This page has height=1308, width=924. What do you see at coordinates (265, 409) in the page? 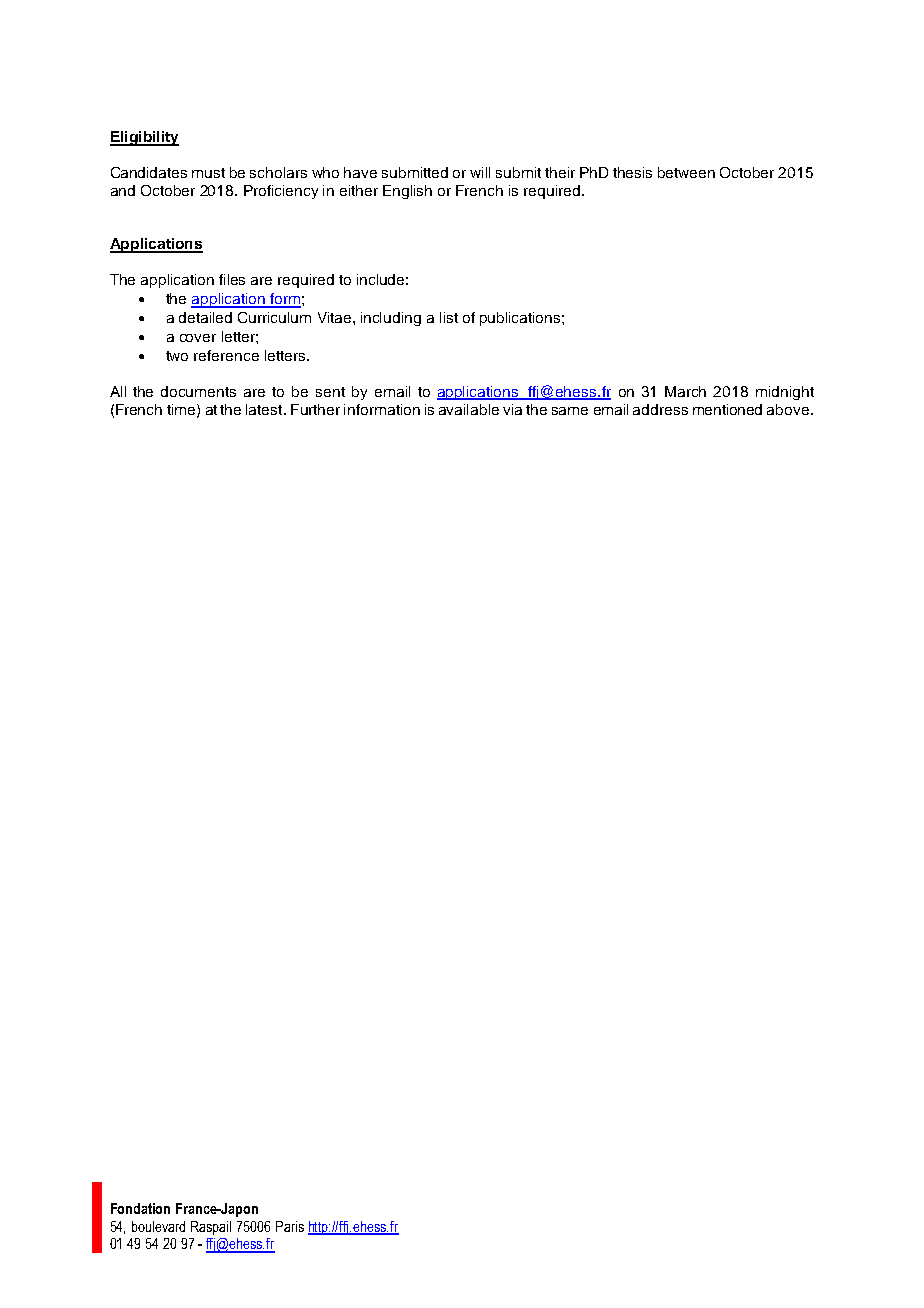
I see `latest` at bounding box center [265, 409].
